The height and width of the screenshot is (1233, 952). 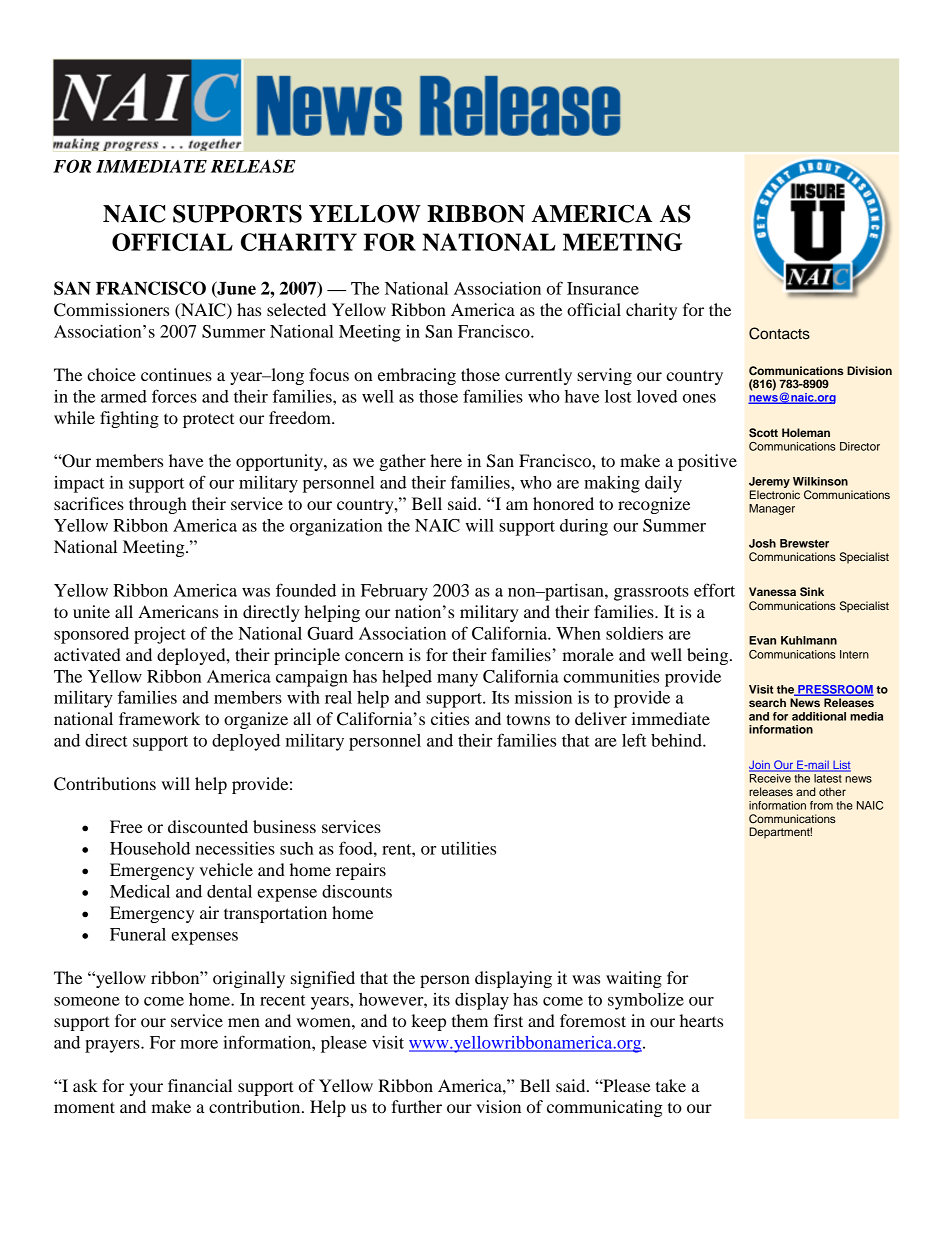 I want to click on Vanessa, so click(x=772, y=591).
